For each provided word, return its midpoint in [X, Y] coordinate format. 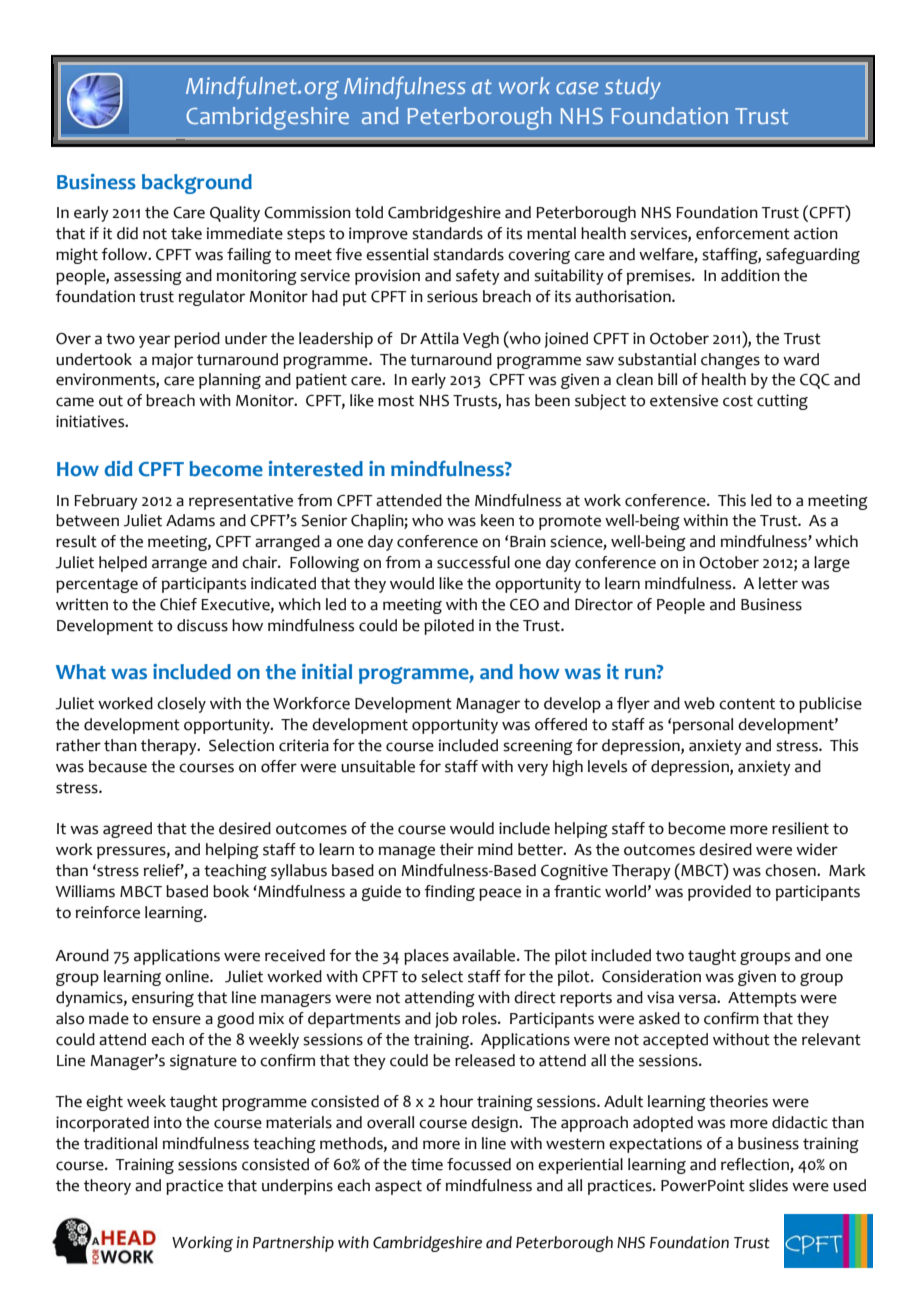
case [577, 88]
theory [107, 1187]
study [633, 88]
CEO [524, 605]
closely [181, 705]
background [197, 184]
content [747, 704]
